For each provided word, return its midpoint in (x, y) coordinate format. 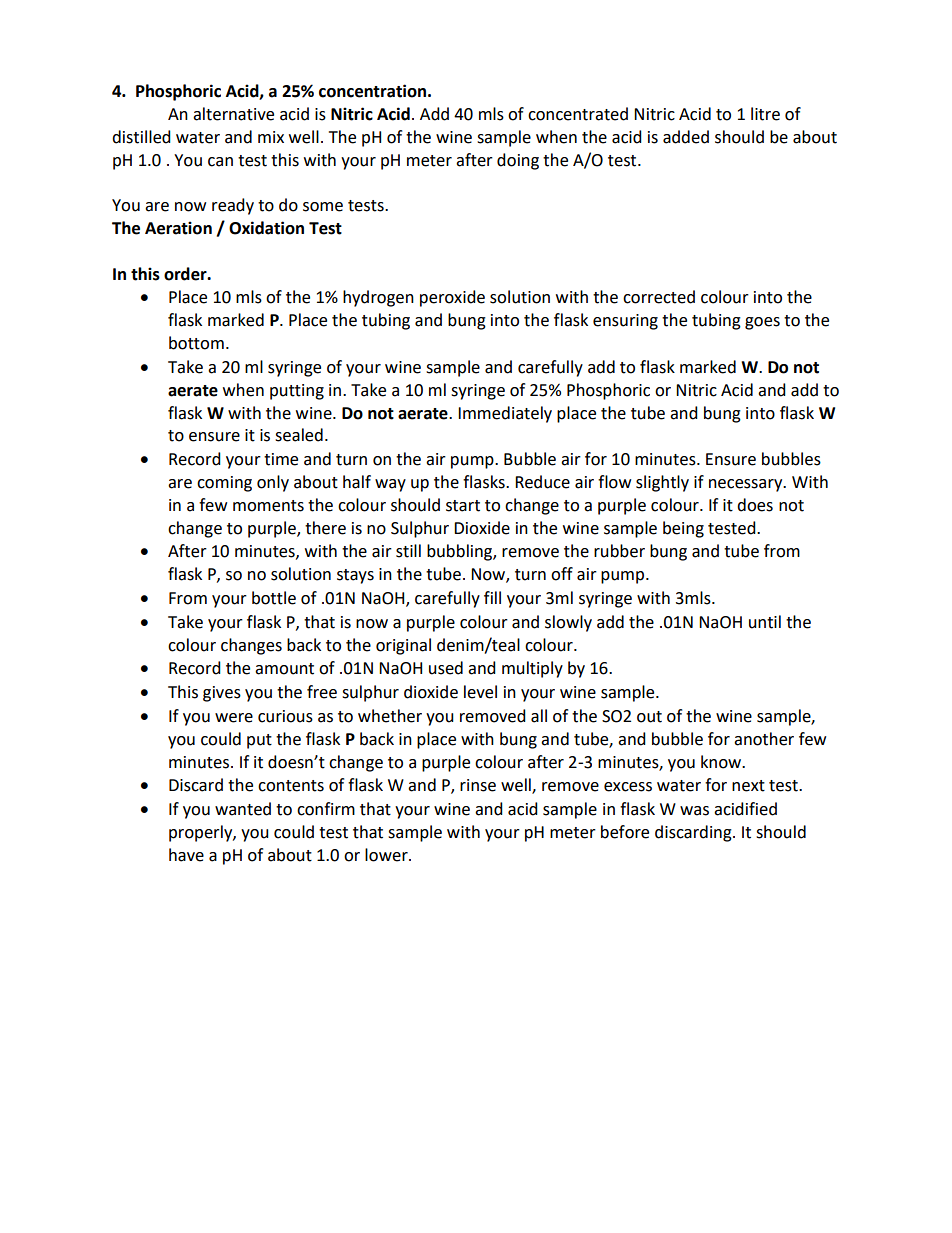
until (765, 622)
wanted (243, 809)
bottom (196, 343)
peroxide (452, 298)
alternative (233, 114)
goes (762, 323)
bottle (274, 598)
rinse (478, 785)
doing (518, 161)
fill (492, 597)
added (686, 137)
